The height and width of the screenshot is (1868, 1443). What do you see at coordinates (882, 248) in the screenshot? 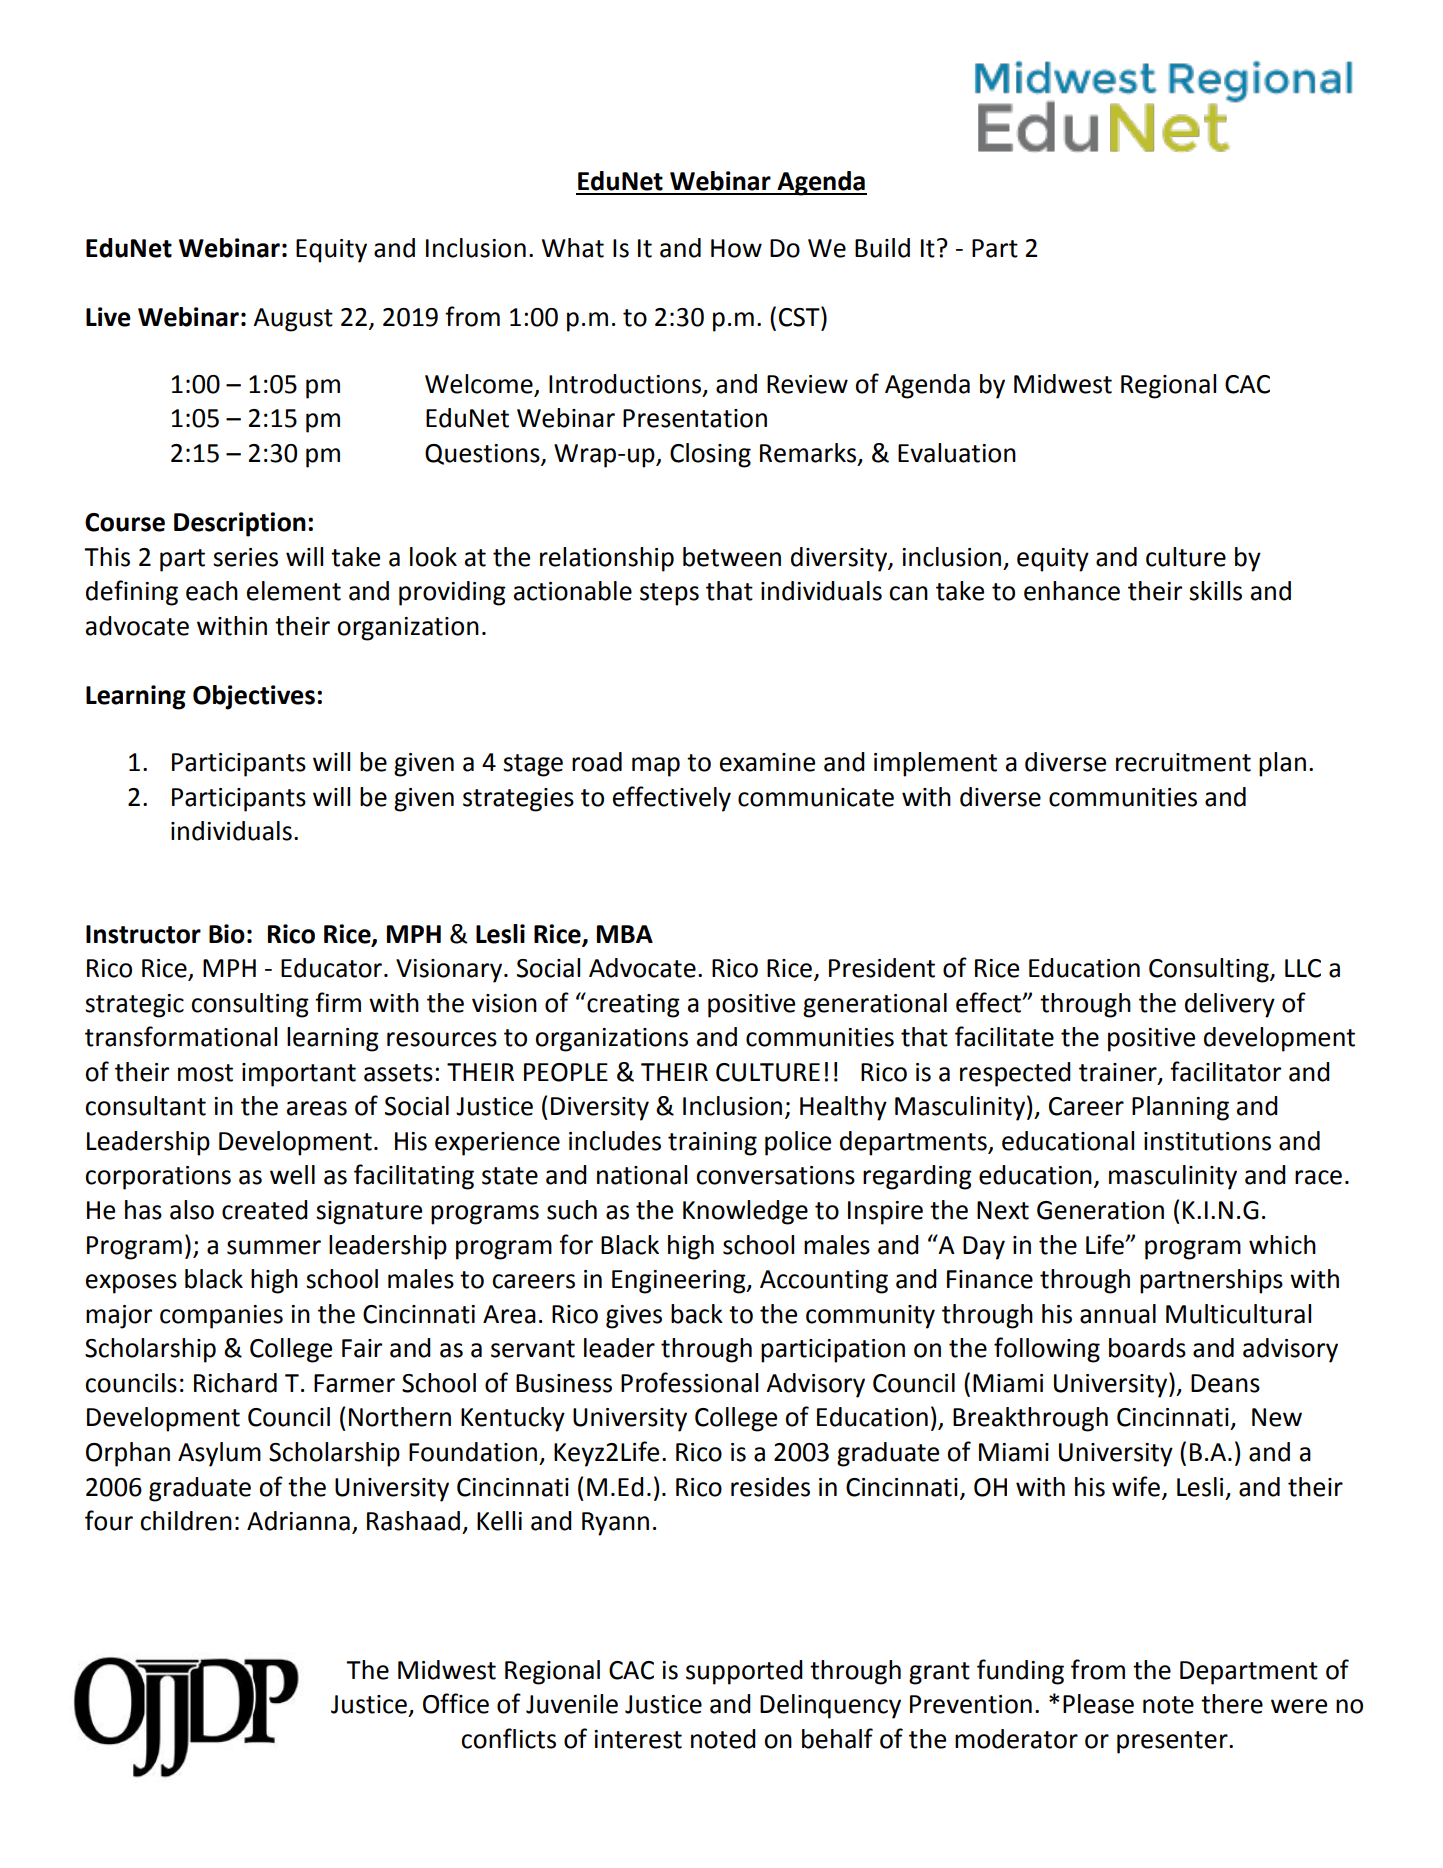
I see `Build` at bounding box center [882, 248].
